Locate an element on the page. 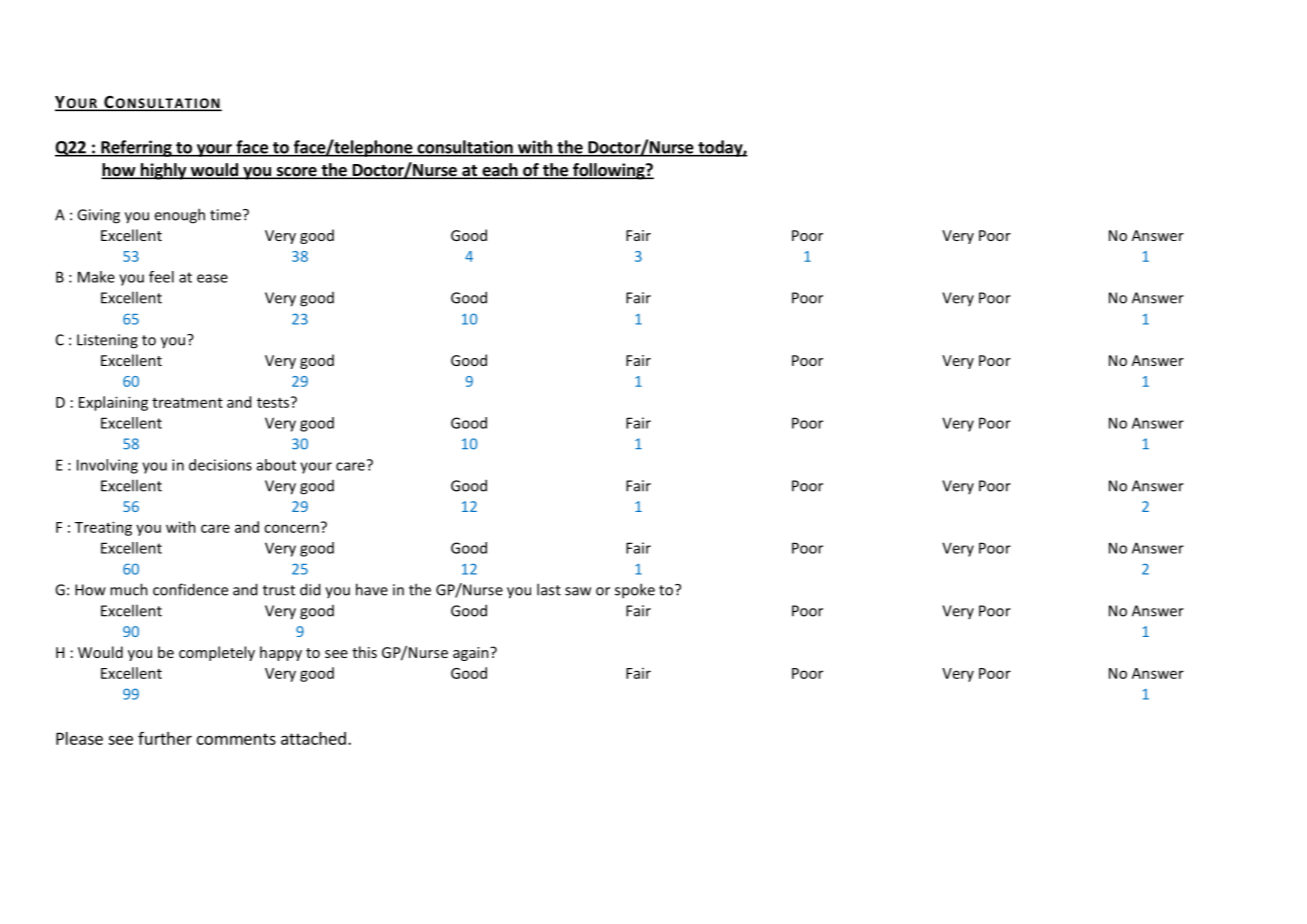  last is located at coordinates (549, 589).
